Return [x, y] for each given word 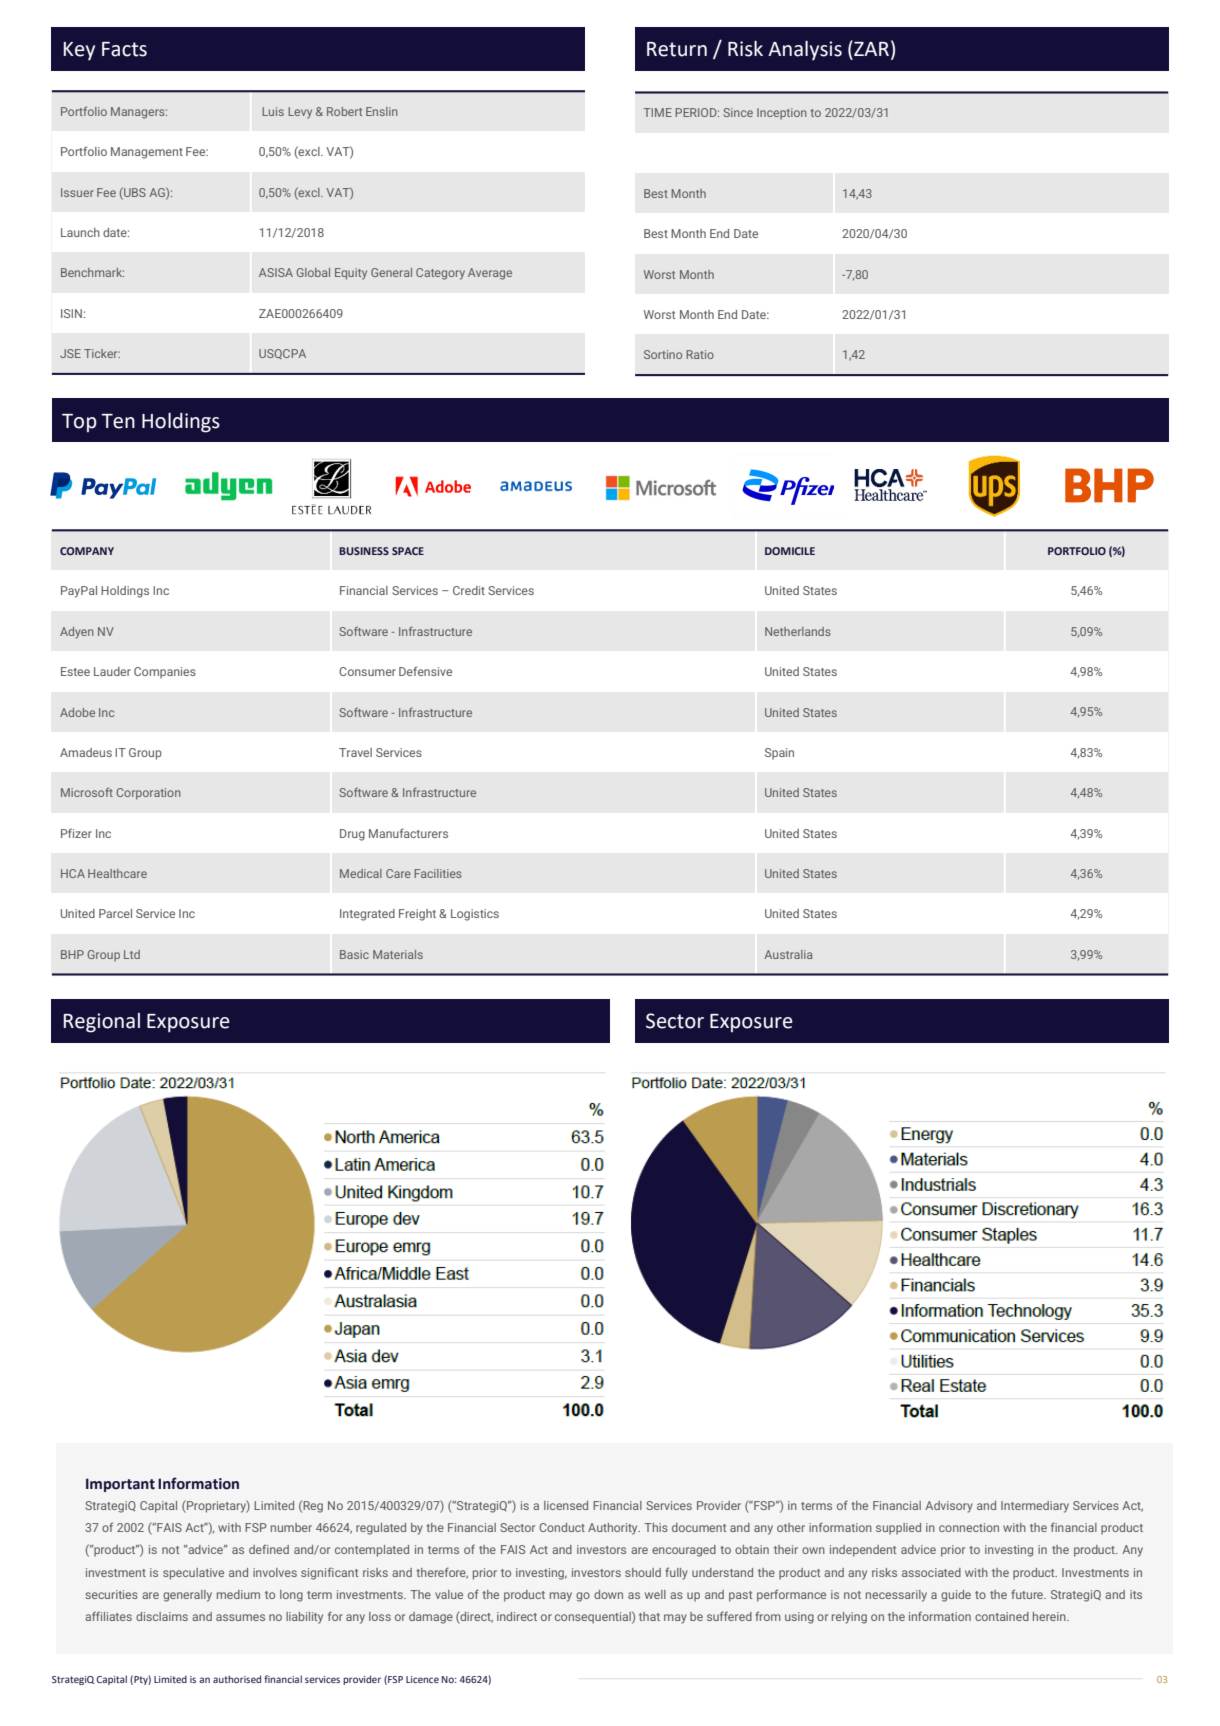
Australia [788, 954]
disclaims [162, 1616]
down [608, 1594]
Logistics [475, 915]
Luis [273, 111]
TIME [657, 112]
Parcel [115, 913]
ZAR [870, 48]
